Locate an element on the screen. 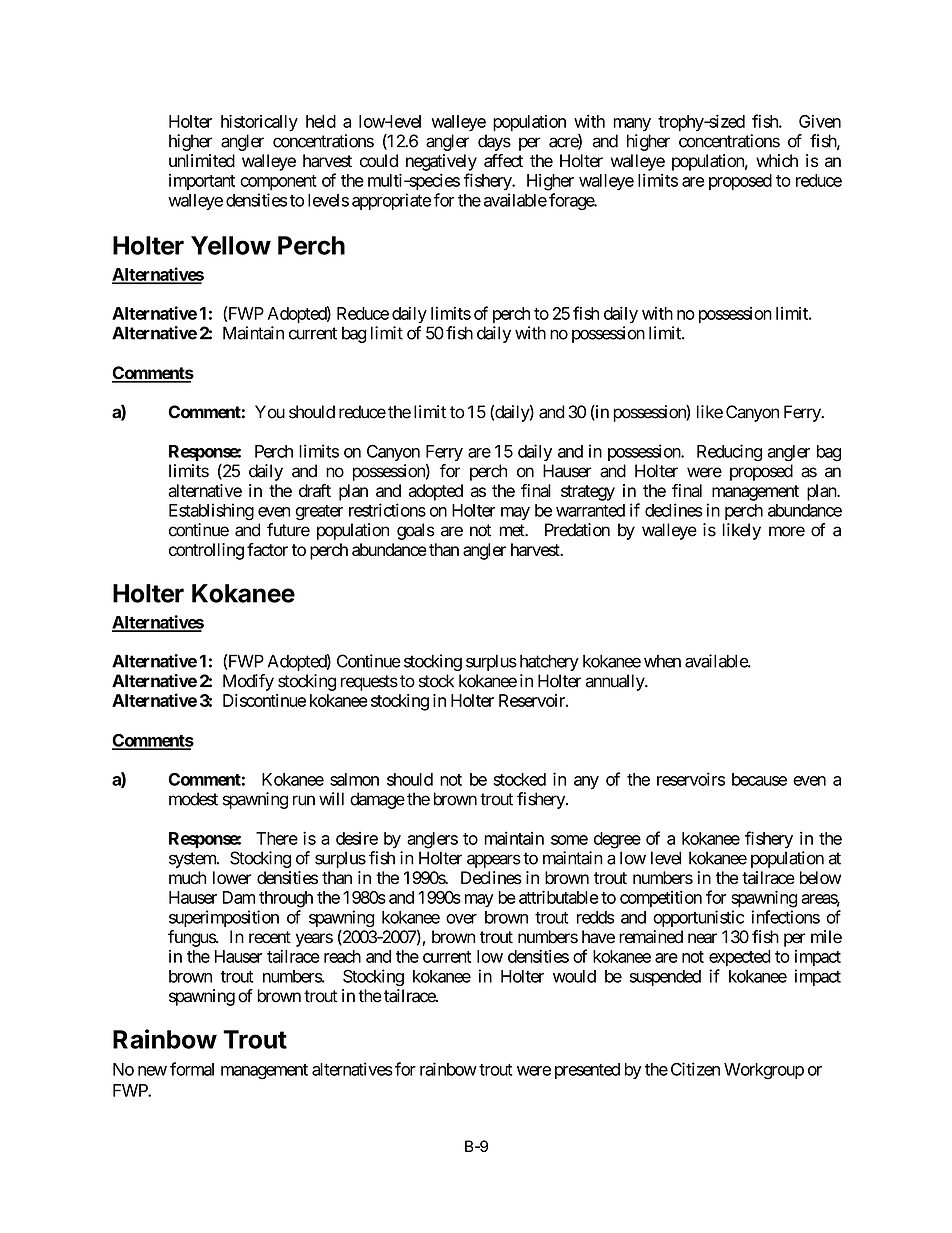 This screenshot has height=1233, width=952. presented is located at coordinates (587, 1071).
